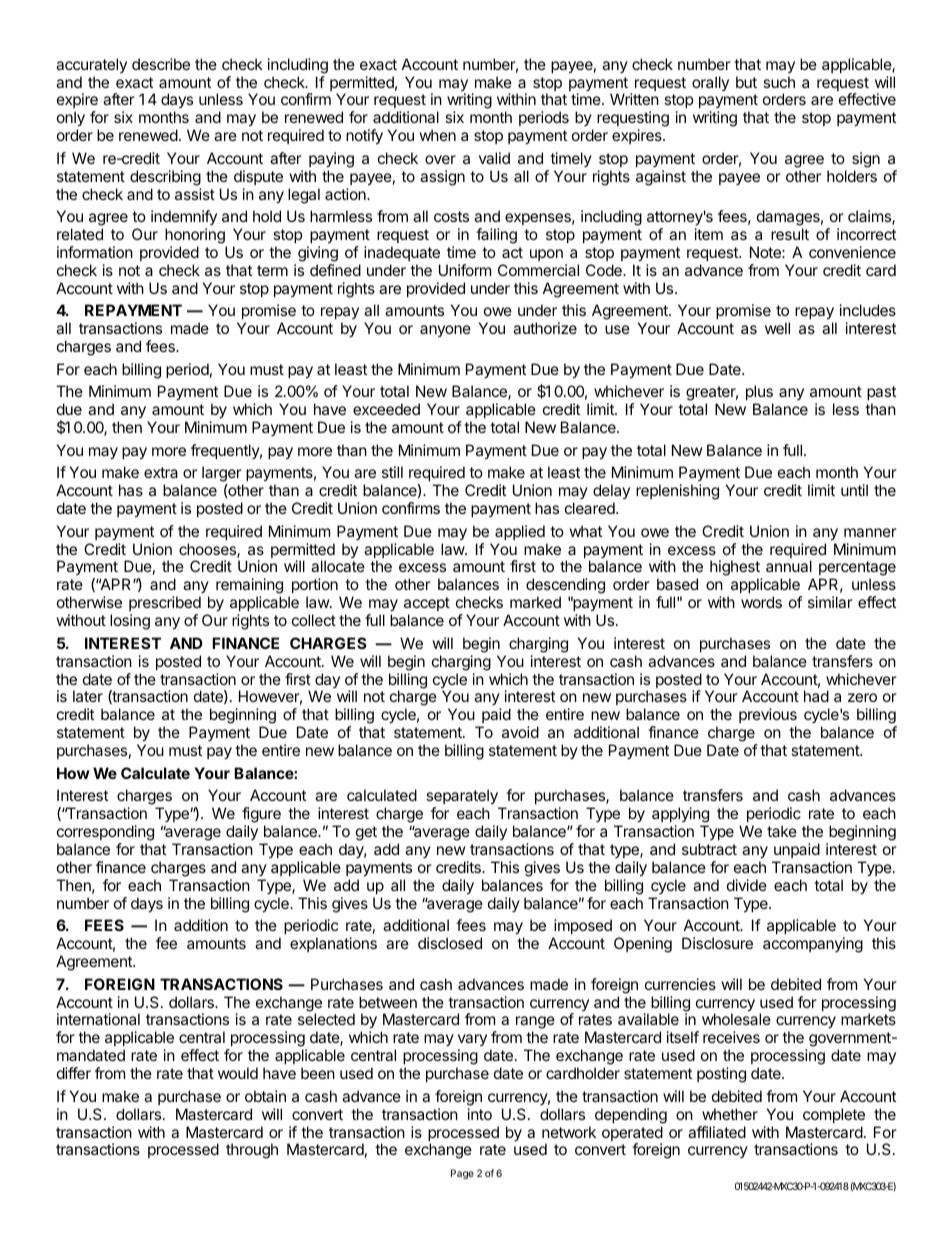  I want to click on through, so click(252, 1151).
